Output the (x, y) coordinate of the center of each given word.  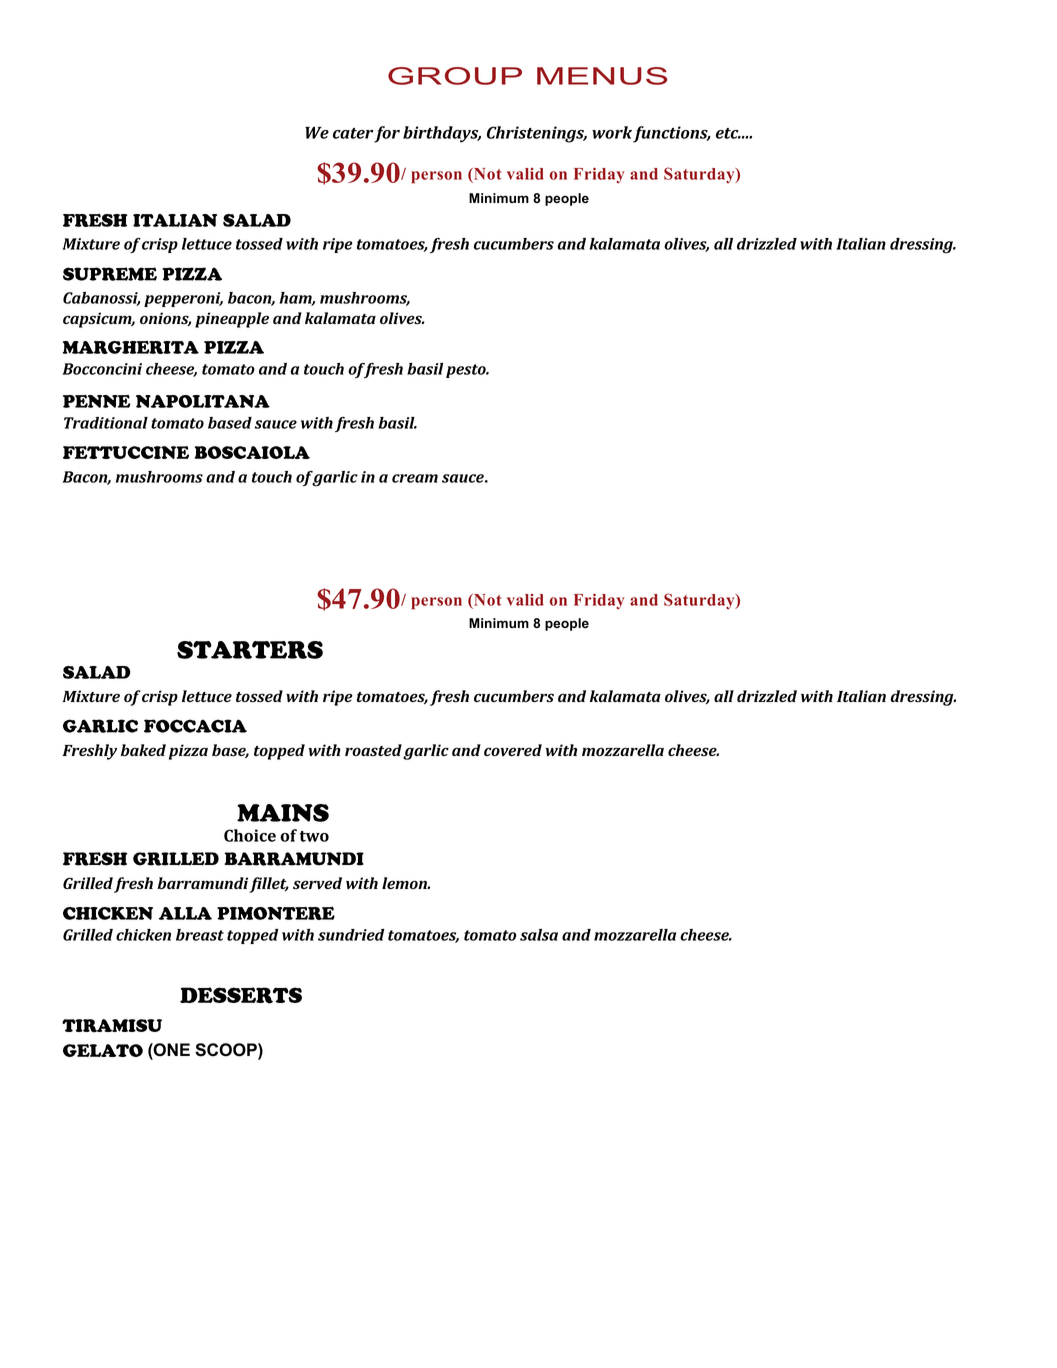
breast (200, 935)
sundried (351, 935)
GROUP (455, 76)
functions (671, 134)
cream (415, 478)
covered (513, 750)
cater (353, 133)
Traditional (106, 423)
